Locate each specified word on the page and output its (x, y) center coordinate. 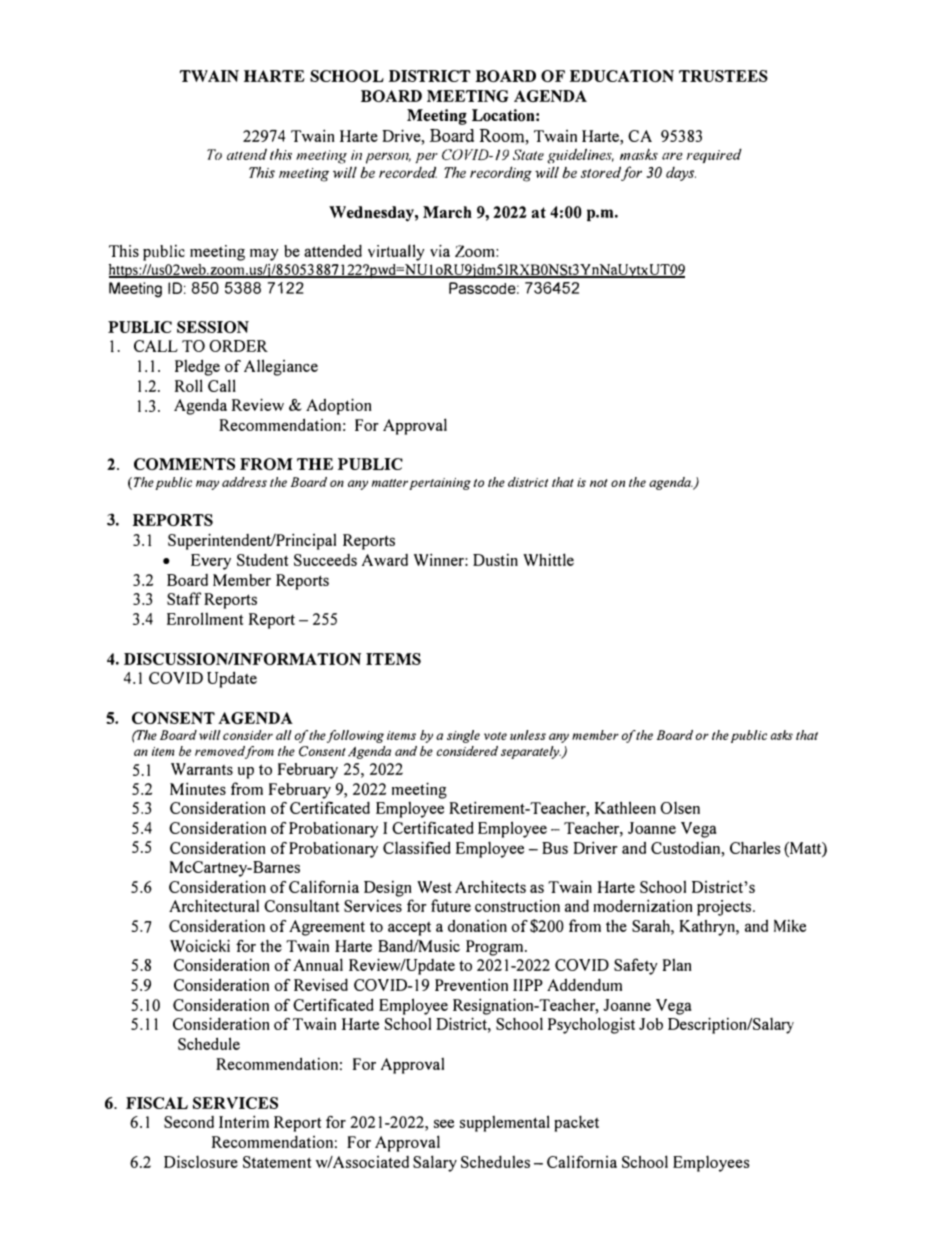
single (463, 736)
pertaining (440, 484)
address (244, 482)
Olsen (680, 807)
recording (501, 174)
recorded (408, 172)
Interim (244, 1121)
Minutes (198, 788)
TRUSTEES (723, 76)
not (598, 483)
